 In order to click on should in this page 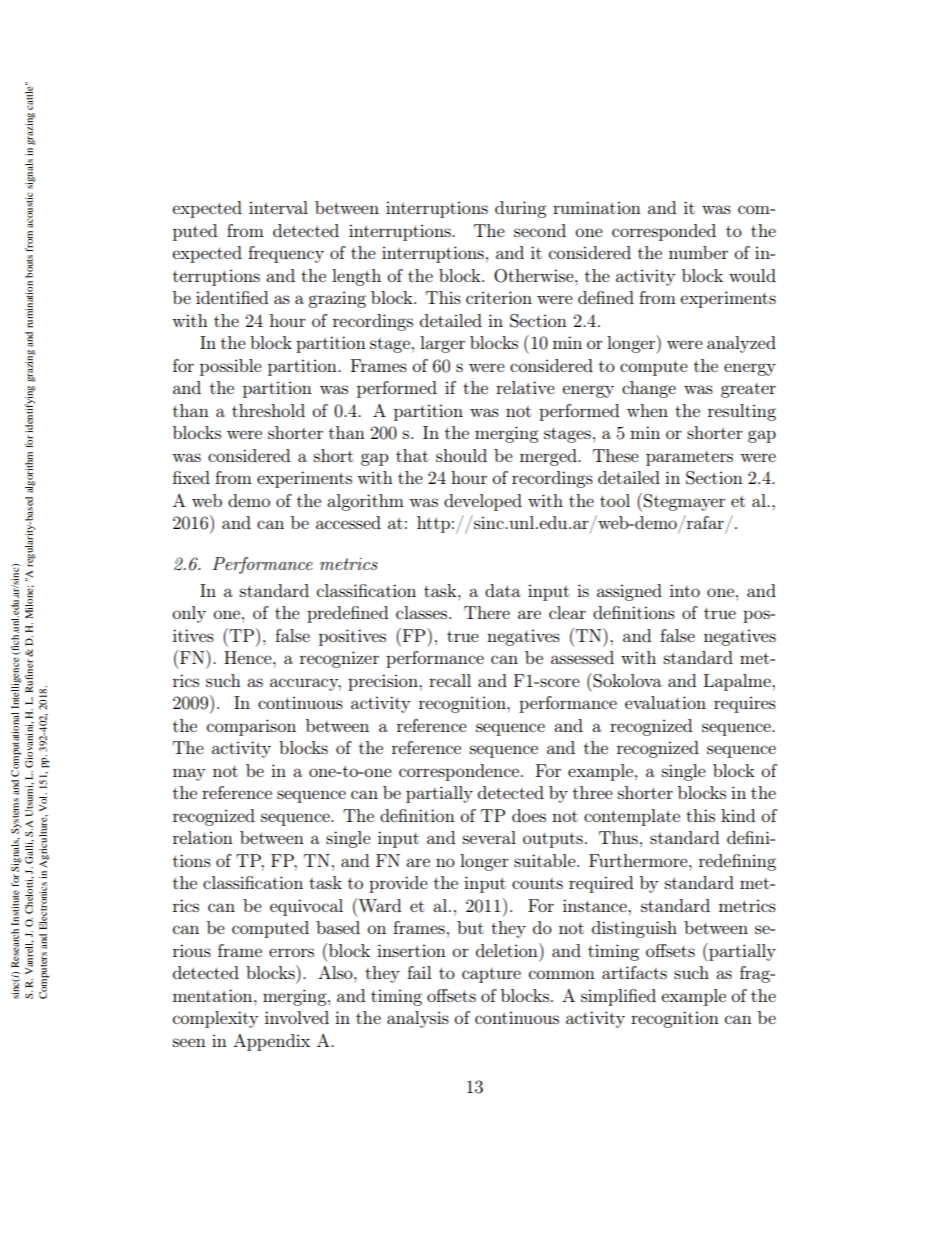, I will do `click(461, 455)`.
